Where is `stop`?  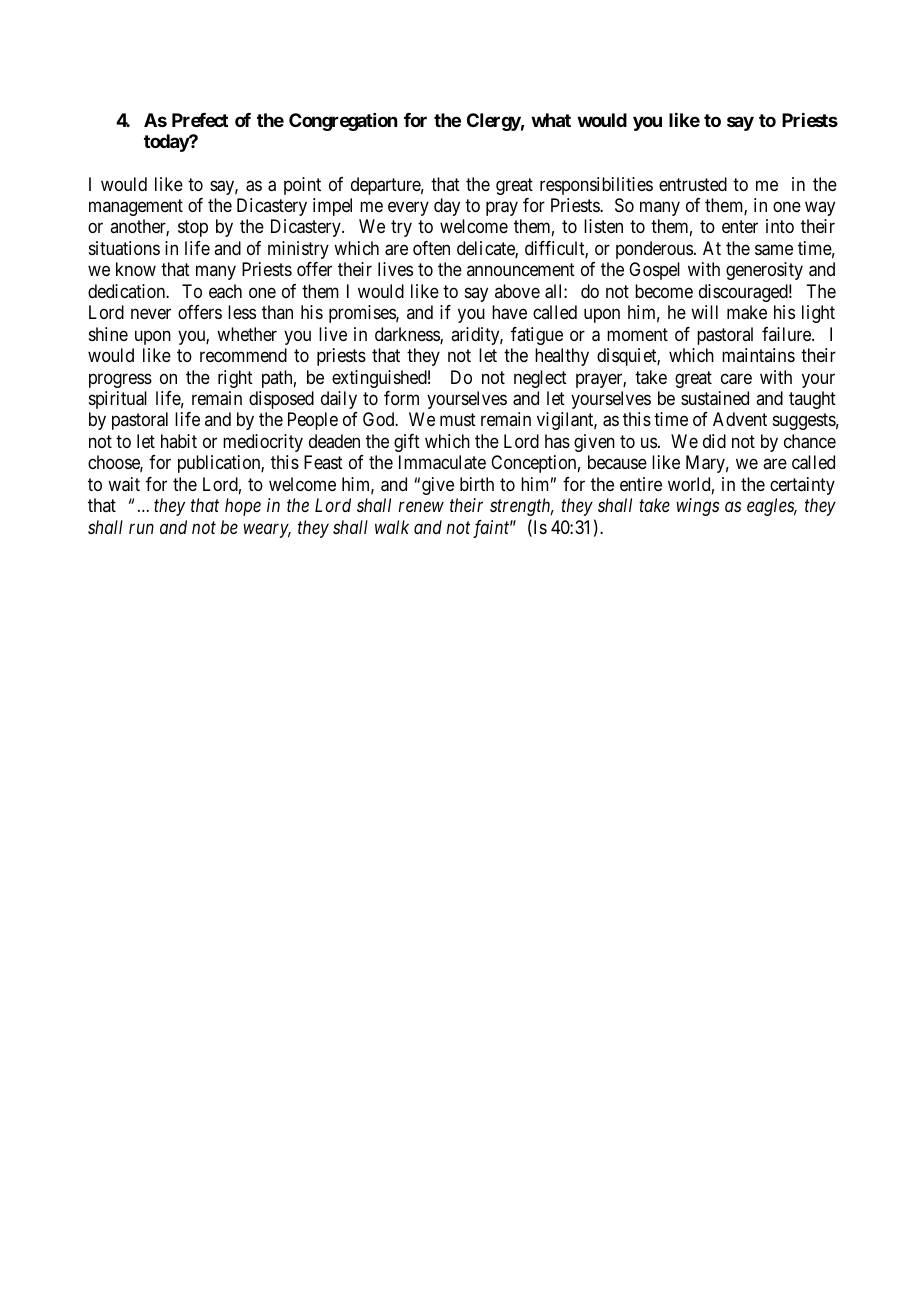 stop is located at coordinates (193, 229).
